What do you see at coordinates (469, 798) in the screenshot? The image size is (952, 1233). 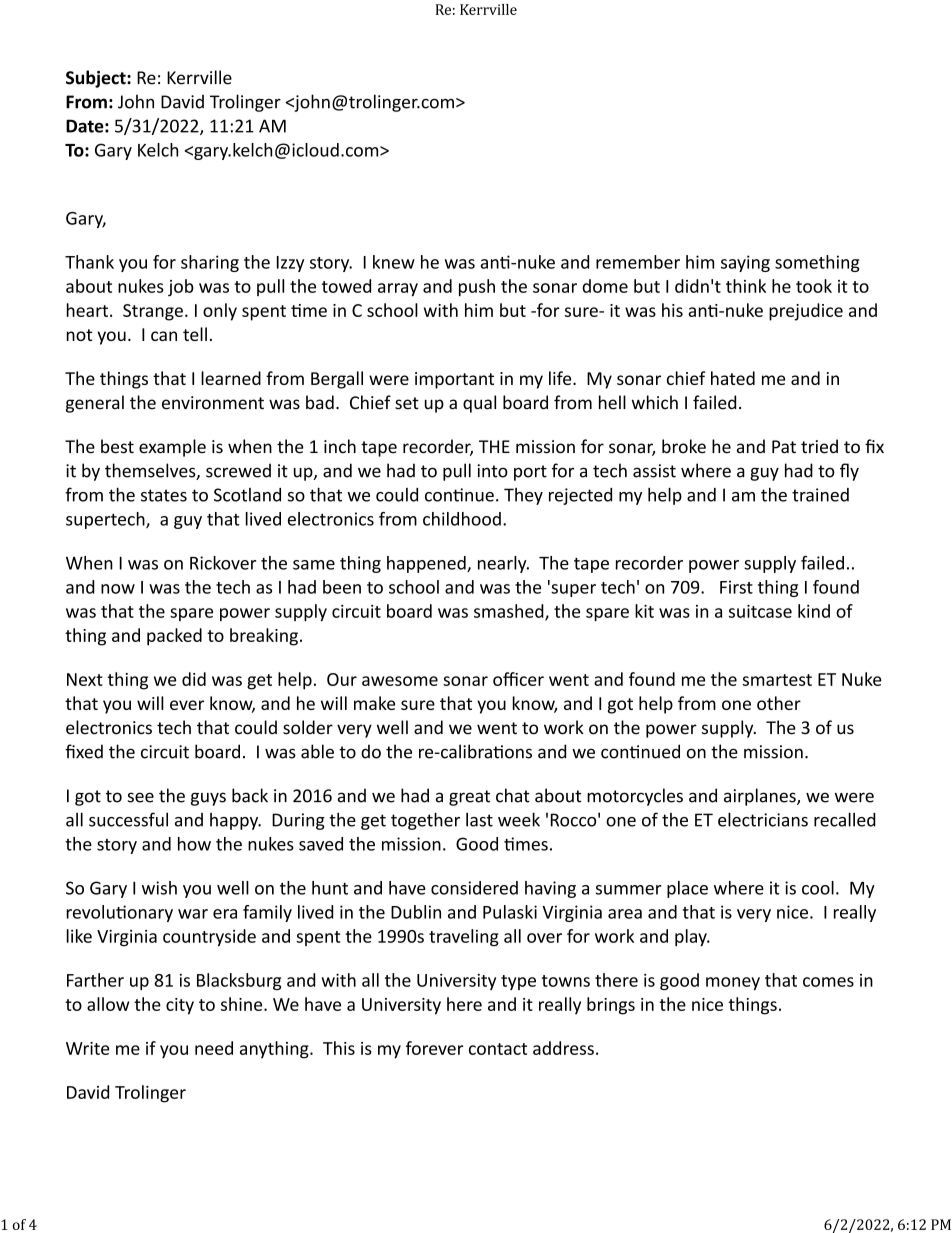 I see `great` at bounding box center [469, 798].
